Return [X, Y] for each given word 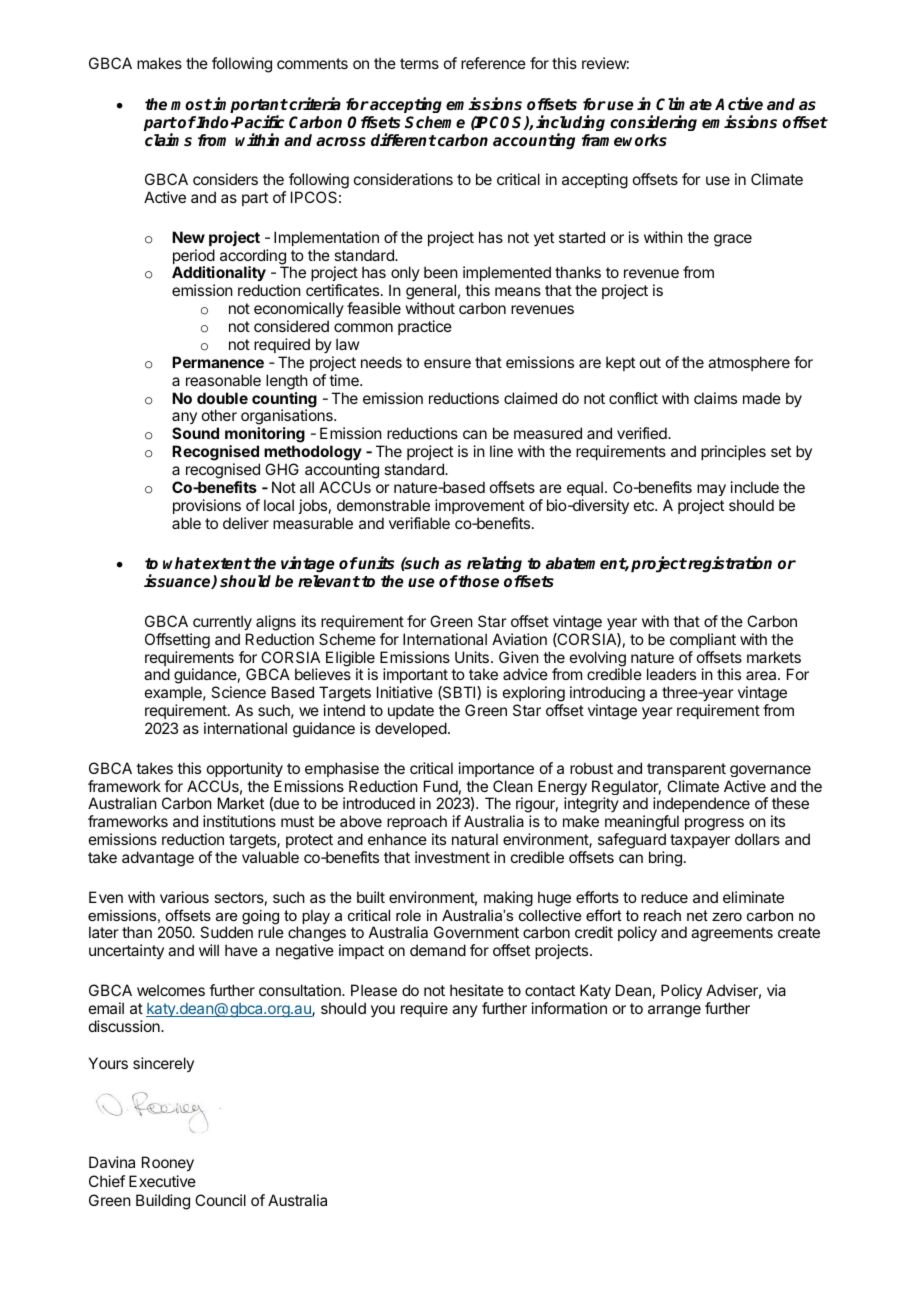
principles [733, 452]
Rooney [168, 1164]
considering [653, 123]
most [191, 105]
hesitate [477, 990]
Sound [195, 433]
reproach [417, 822]
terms [419, 63]
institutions [239, 821]
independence [701, 806]
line [501, 451]
